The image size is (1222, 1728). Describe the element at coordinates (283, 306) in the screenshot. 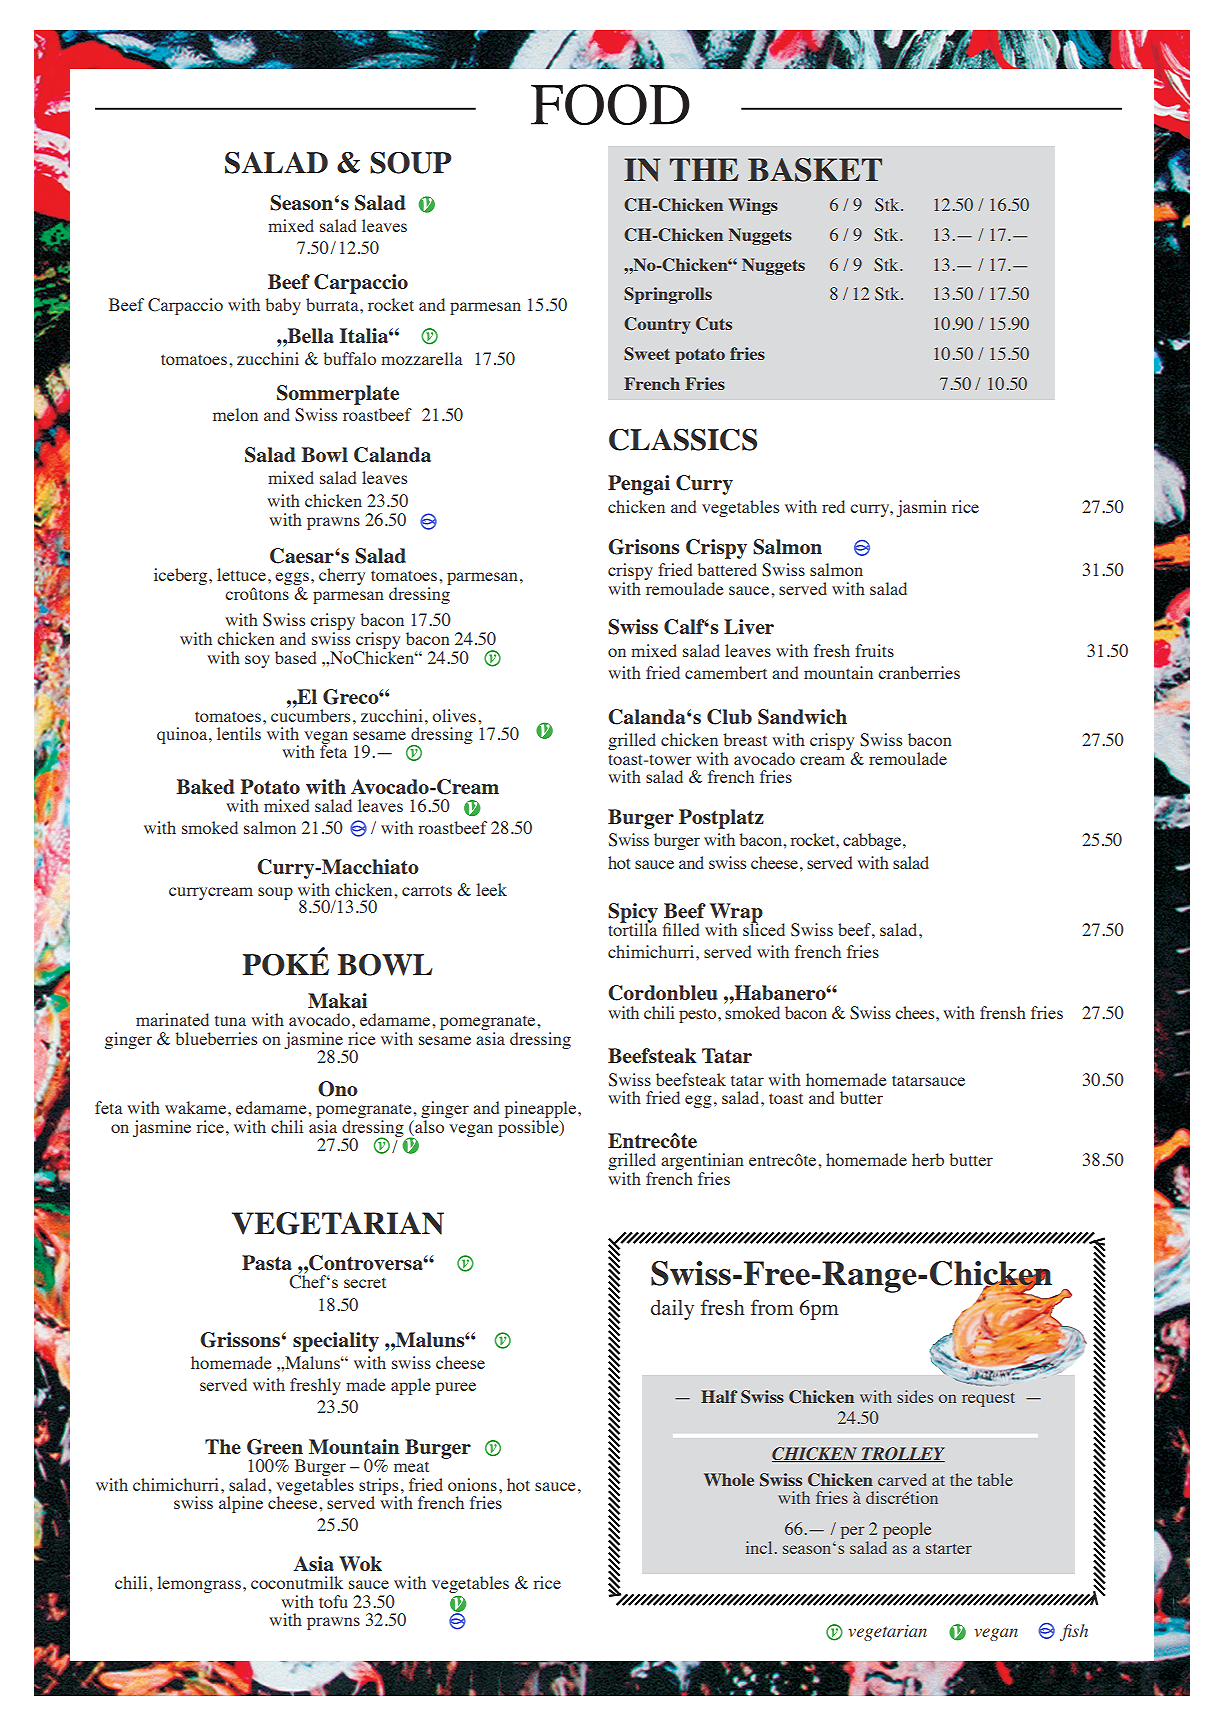

I see `baby` at that location.
